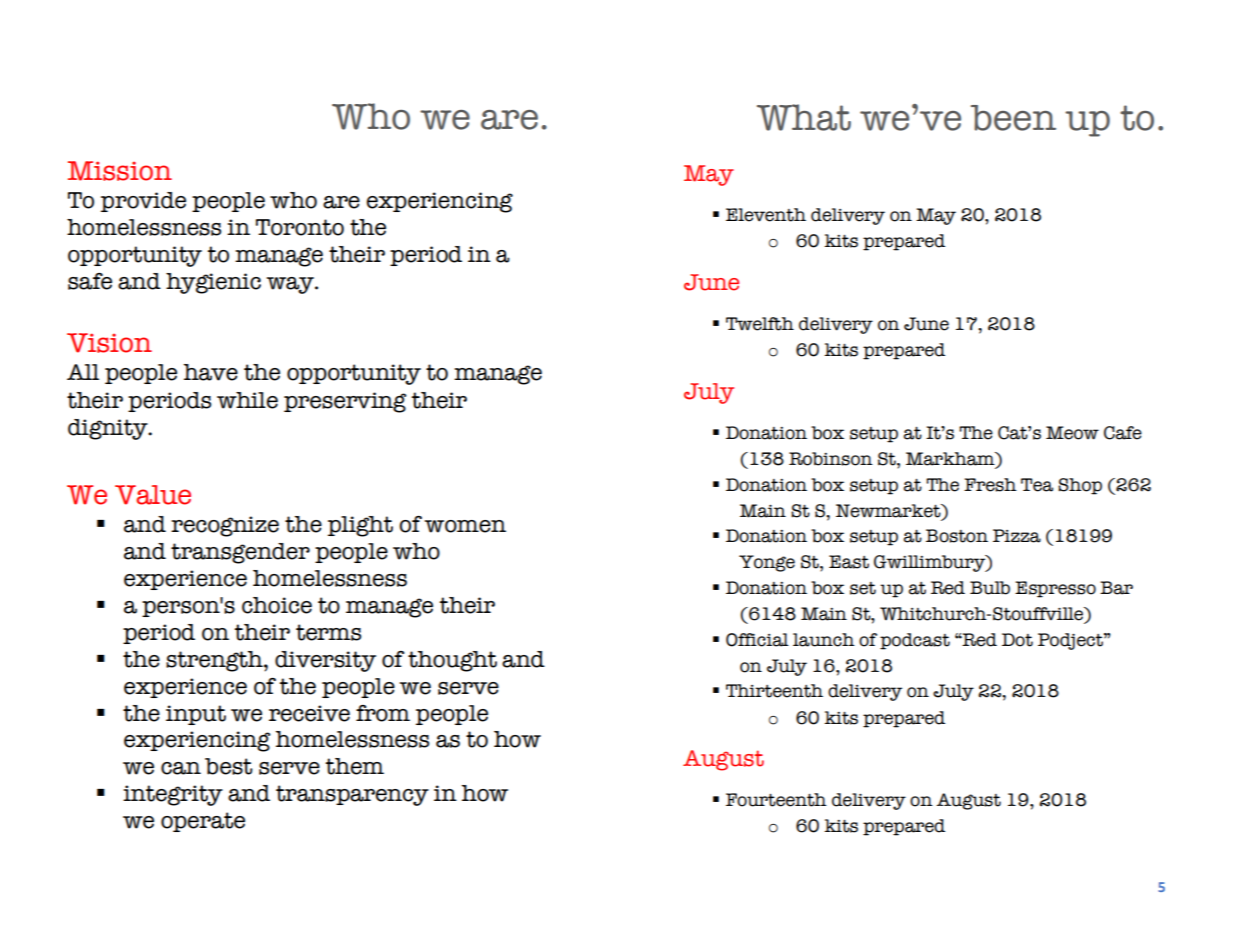 The image size is (1233, 952). What do you see at coordinates (776, 800) in the image?
I see `Fourteenth` at bounding box center [776, 800].
